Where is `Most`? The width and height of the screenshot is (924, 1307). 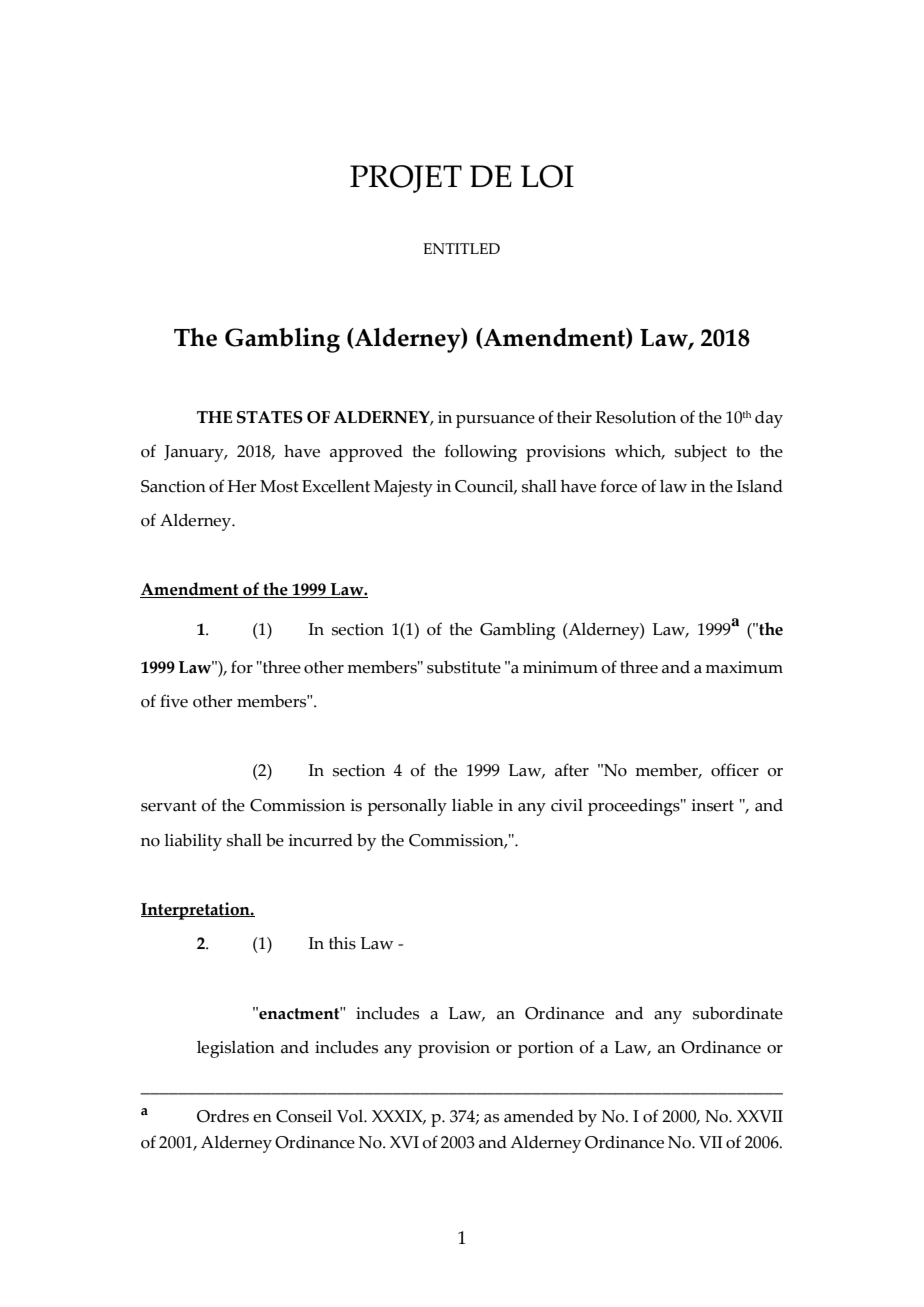
Most is located at coordinates (279, 486).
